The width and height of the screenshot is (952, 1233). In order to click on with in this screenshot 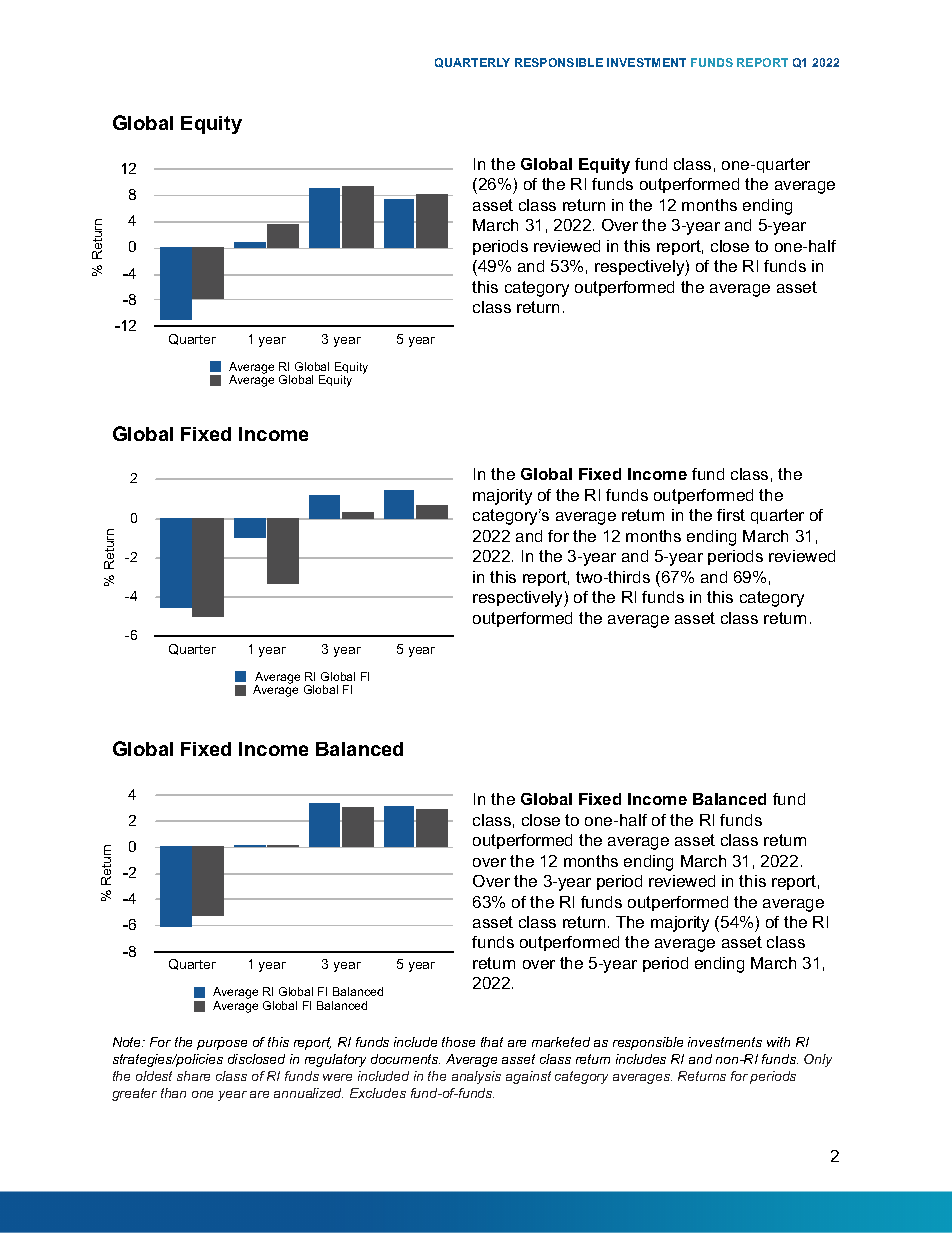, I will do `click(778, 1042)`.
